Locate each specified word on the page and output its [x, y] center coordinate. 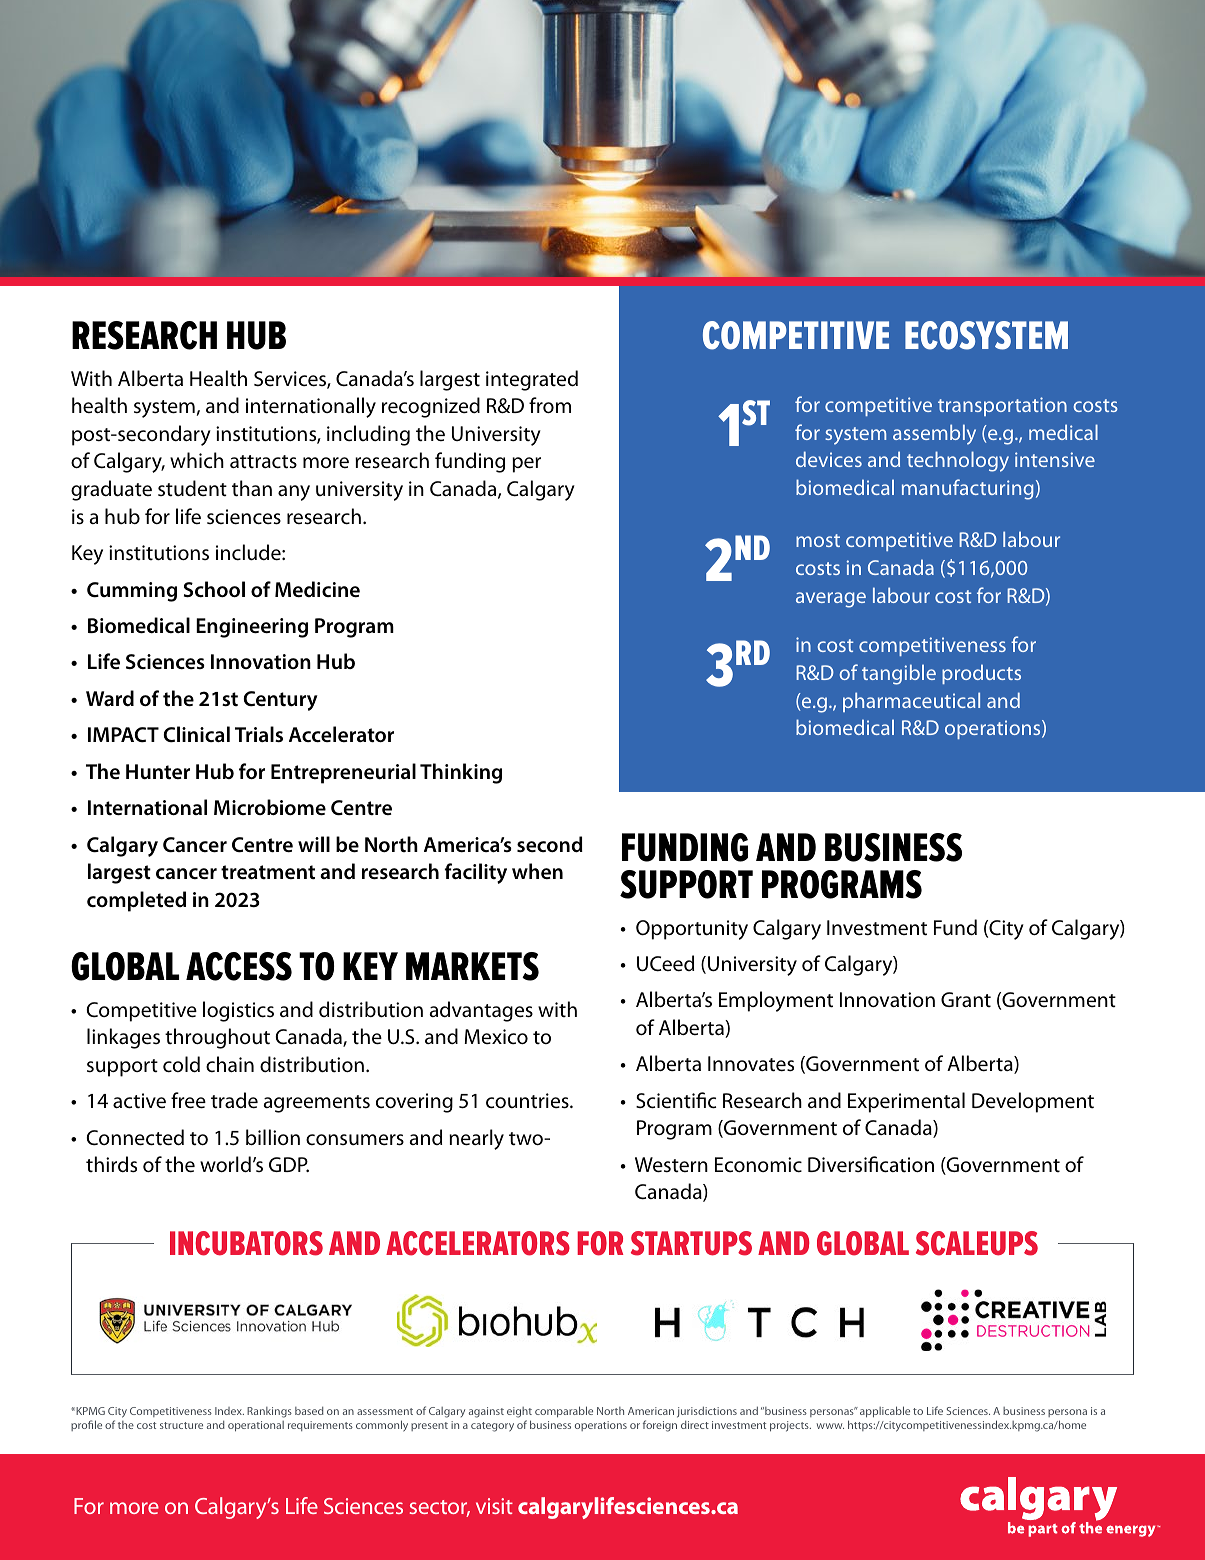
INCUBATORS [246, 1243]
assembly [934, 434]
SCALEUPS [977, 1243]
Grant [966, 999]
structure [181, 1425]
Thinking [461, 773]
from [550, 405]
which [197, 460]
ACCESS [239, 966]
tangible [899, 674]
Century [281, 701]
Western [671, 1165]
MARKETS [472, 966]
